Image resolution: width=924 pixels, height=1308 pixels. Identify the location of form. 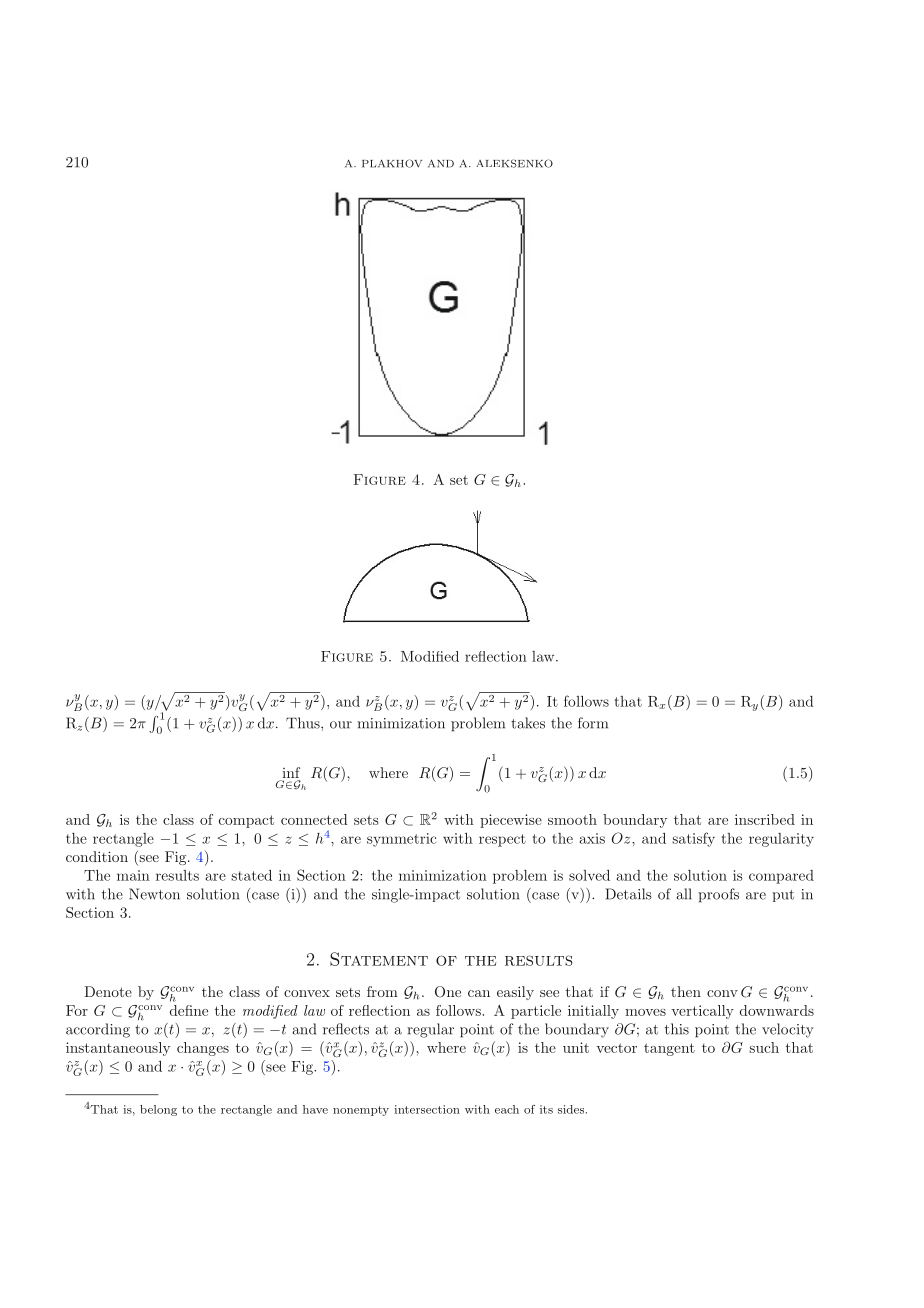
(593, 723).
